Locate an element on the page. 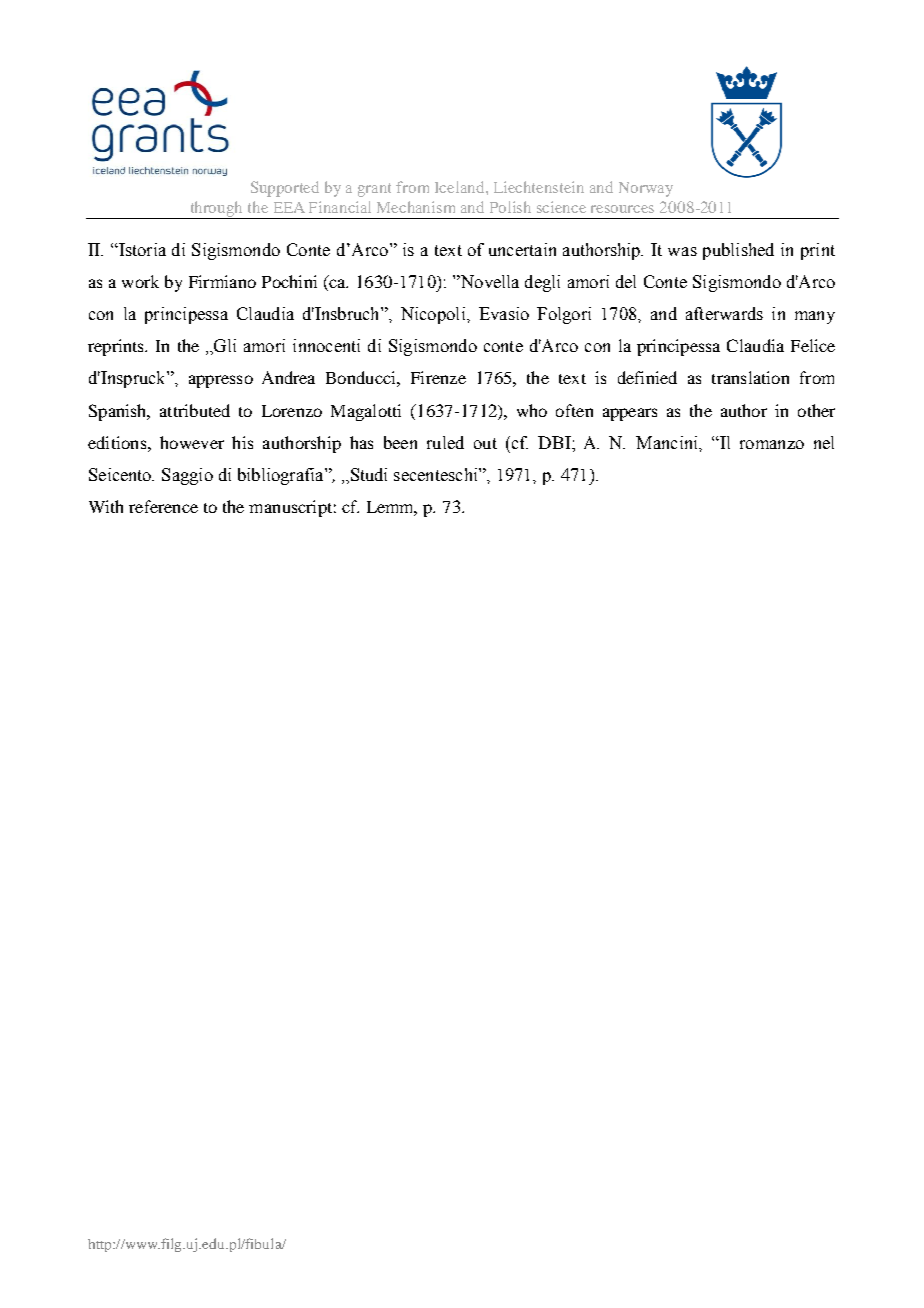  Firenze is located at coordinates (438, 377).
